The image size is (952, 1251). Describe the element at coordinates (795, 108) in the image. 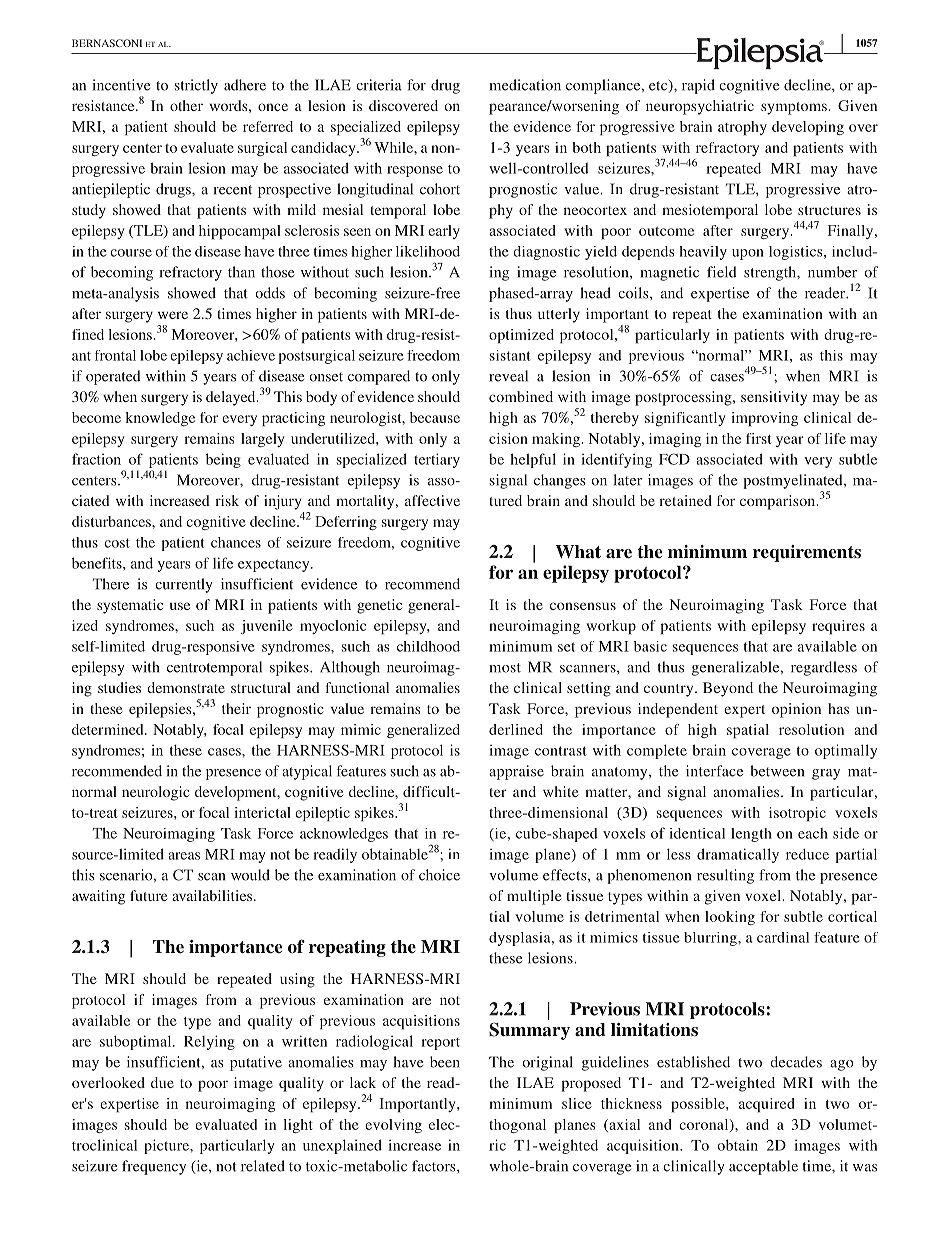

I see `symptoms` at that location.
